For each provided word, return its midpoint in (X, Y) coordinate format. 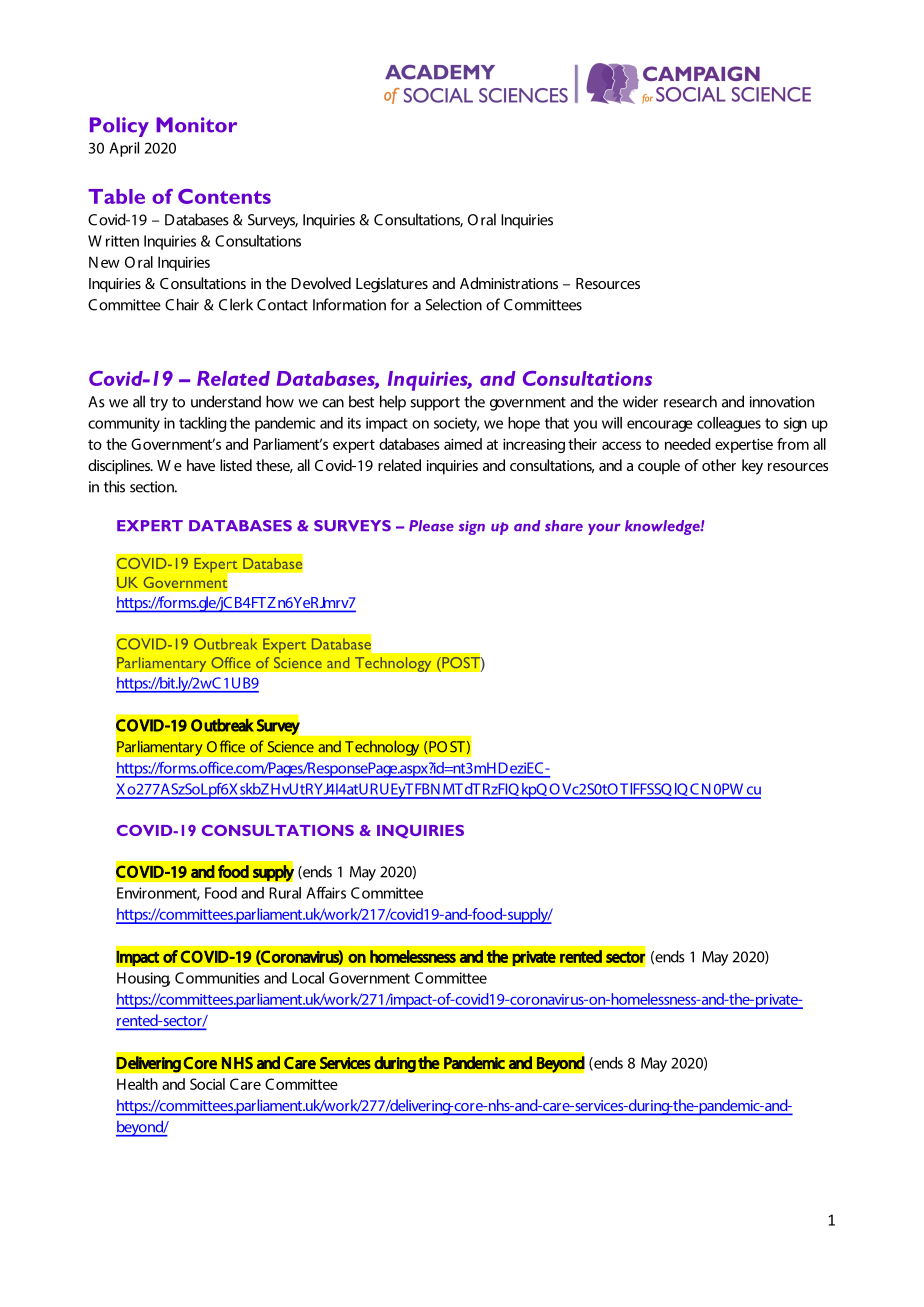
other (719, 465)
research (690, 401)
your (604, 529)
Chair (182, 304)
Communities (217, 978)
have (201, 465)
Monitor (196, 125)
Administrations (509, 283)
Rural (285, 893)
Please (431, 526)
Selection (454, 304)
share (564, 526)
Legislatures (392, 285)
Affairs (326, 892)
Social (207, 1084)
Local (308, 978)
